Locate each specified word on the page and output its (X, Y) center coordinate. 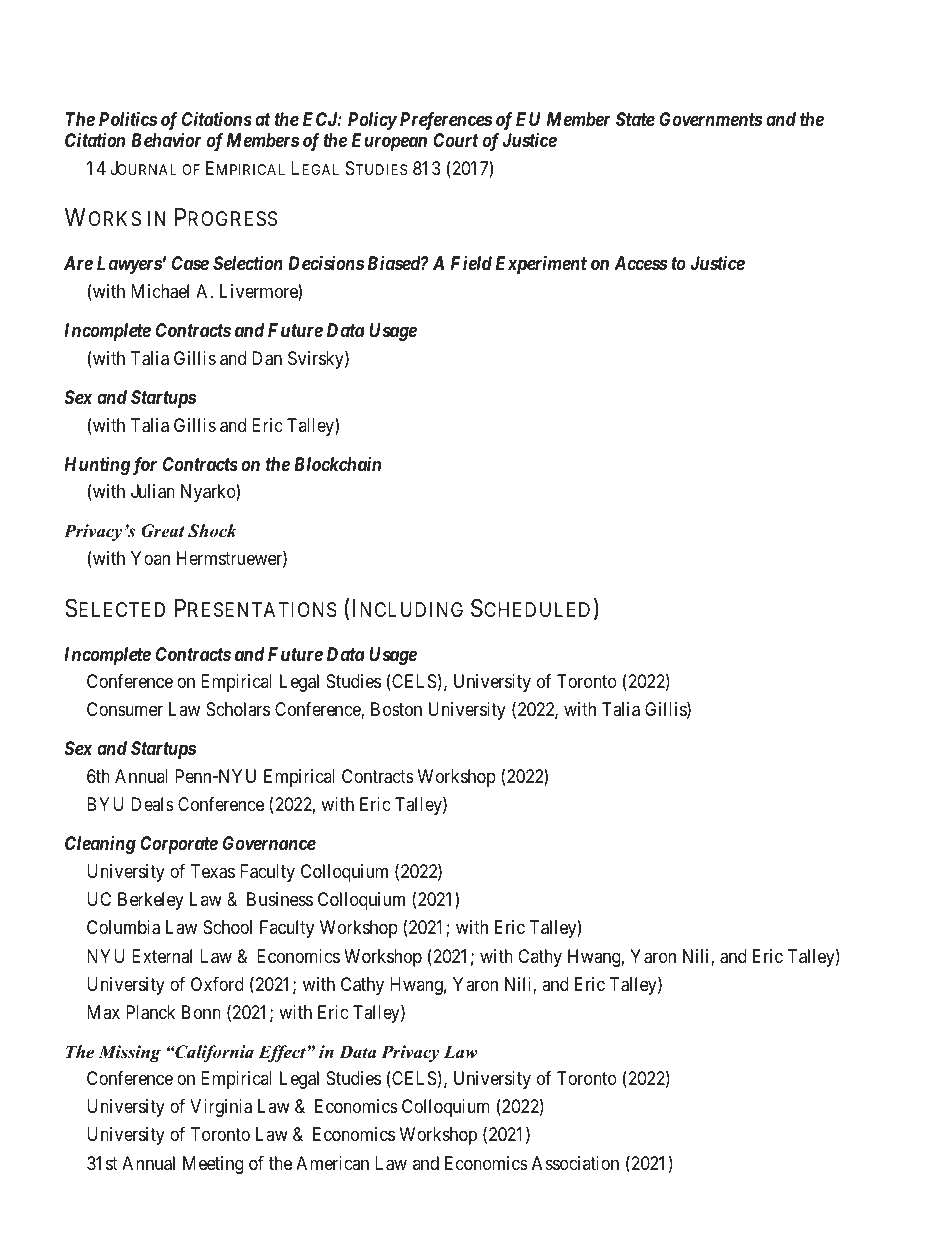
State (635, 119)
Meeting (213, 1165)
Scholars (238, 709)
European (389, 142)
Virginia (221, 1108)
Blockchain (337, 464)
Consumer (125, 709)
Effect (283, 1053)
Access (641, 263)
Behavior (166, 139)
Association (575, 1163)
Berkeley (151, 901)
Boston (396, 709)
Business (280, 899)
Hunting (97, 465)
